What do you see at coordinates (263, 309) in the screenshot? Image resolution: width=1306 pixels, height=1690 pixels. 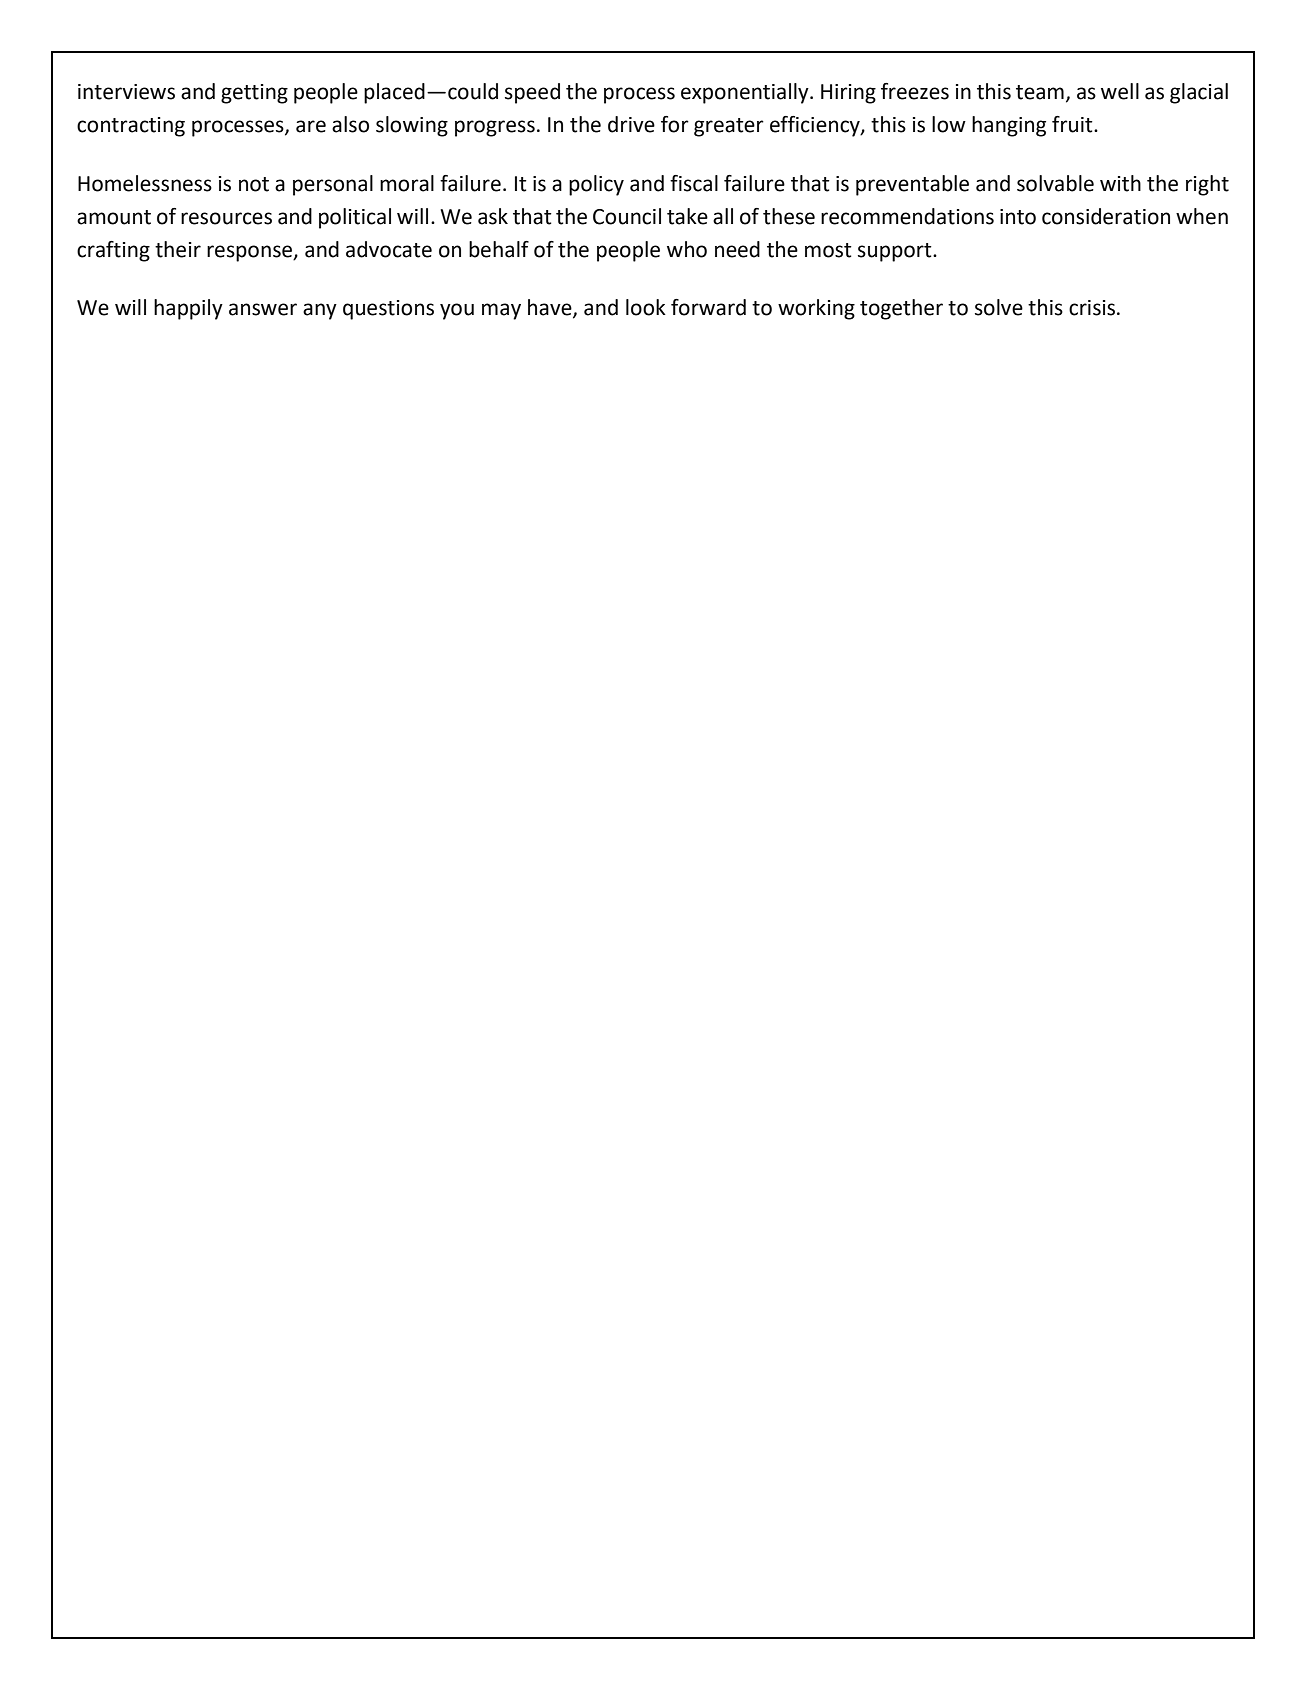 I see `answer` at bounding box center [263, 309].
